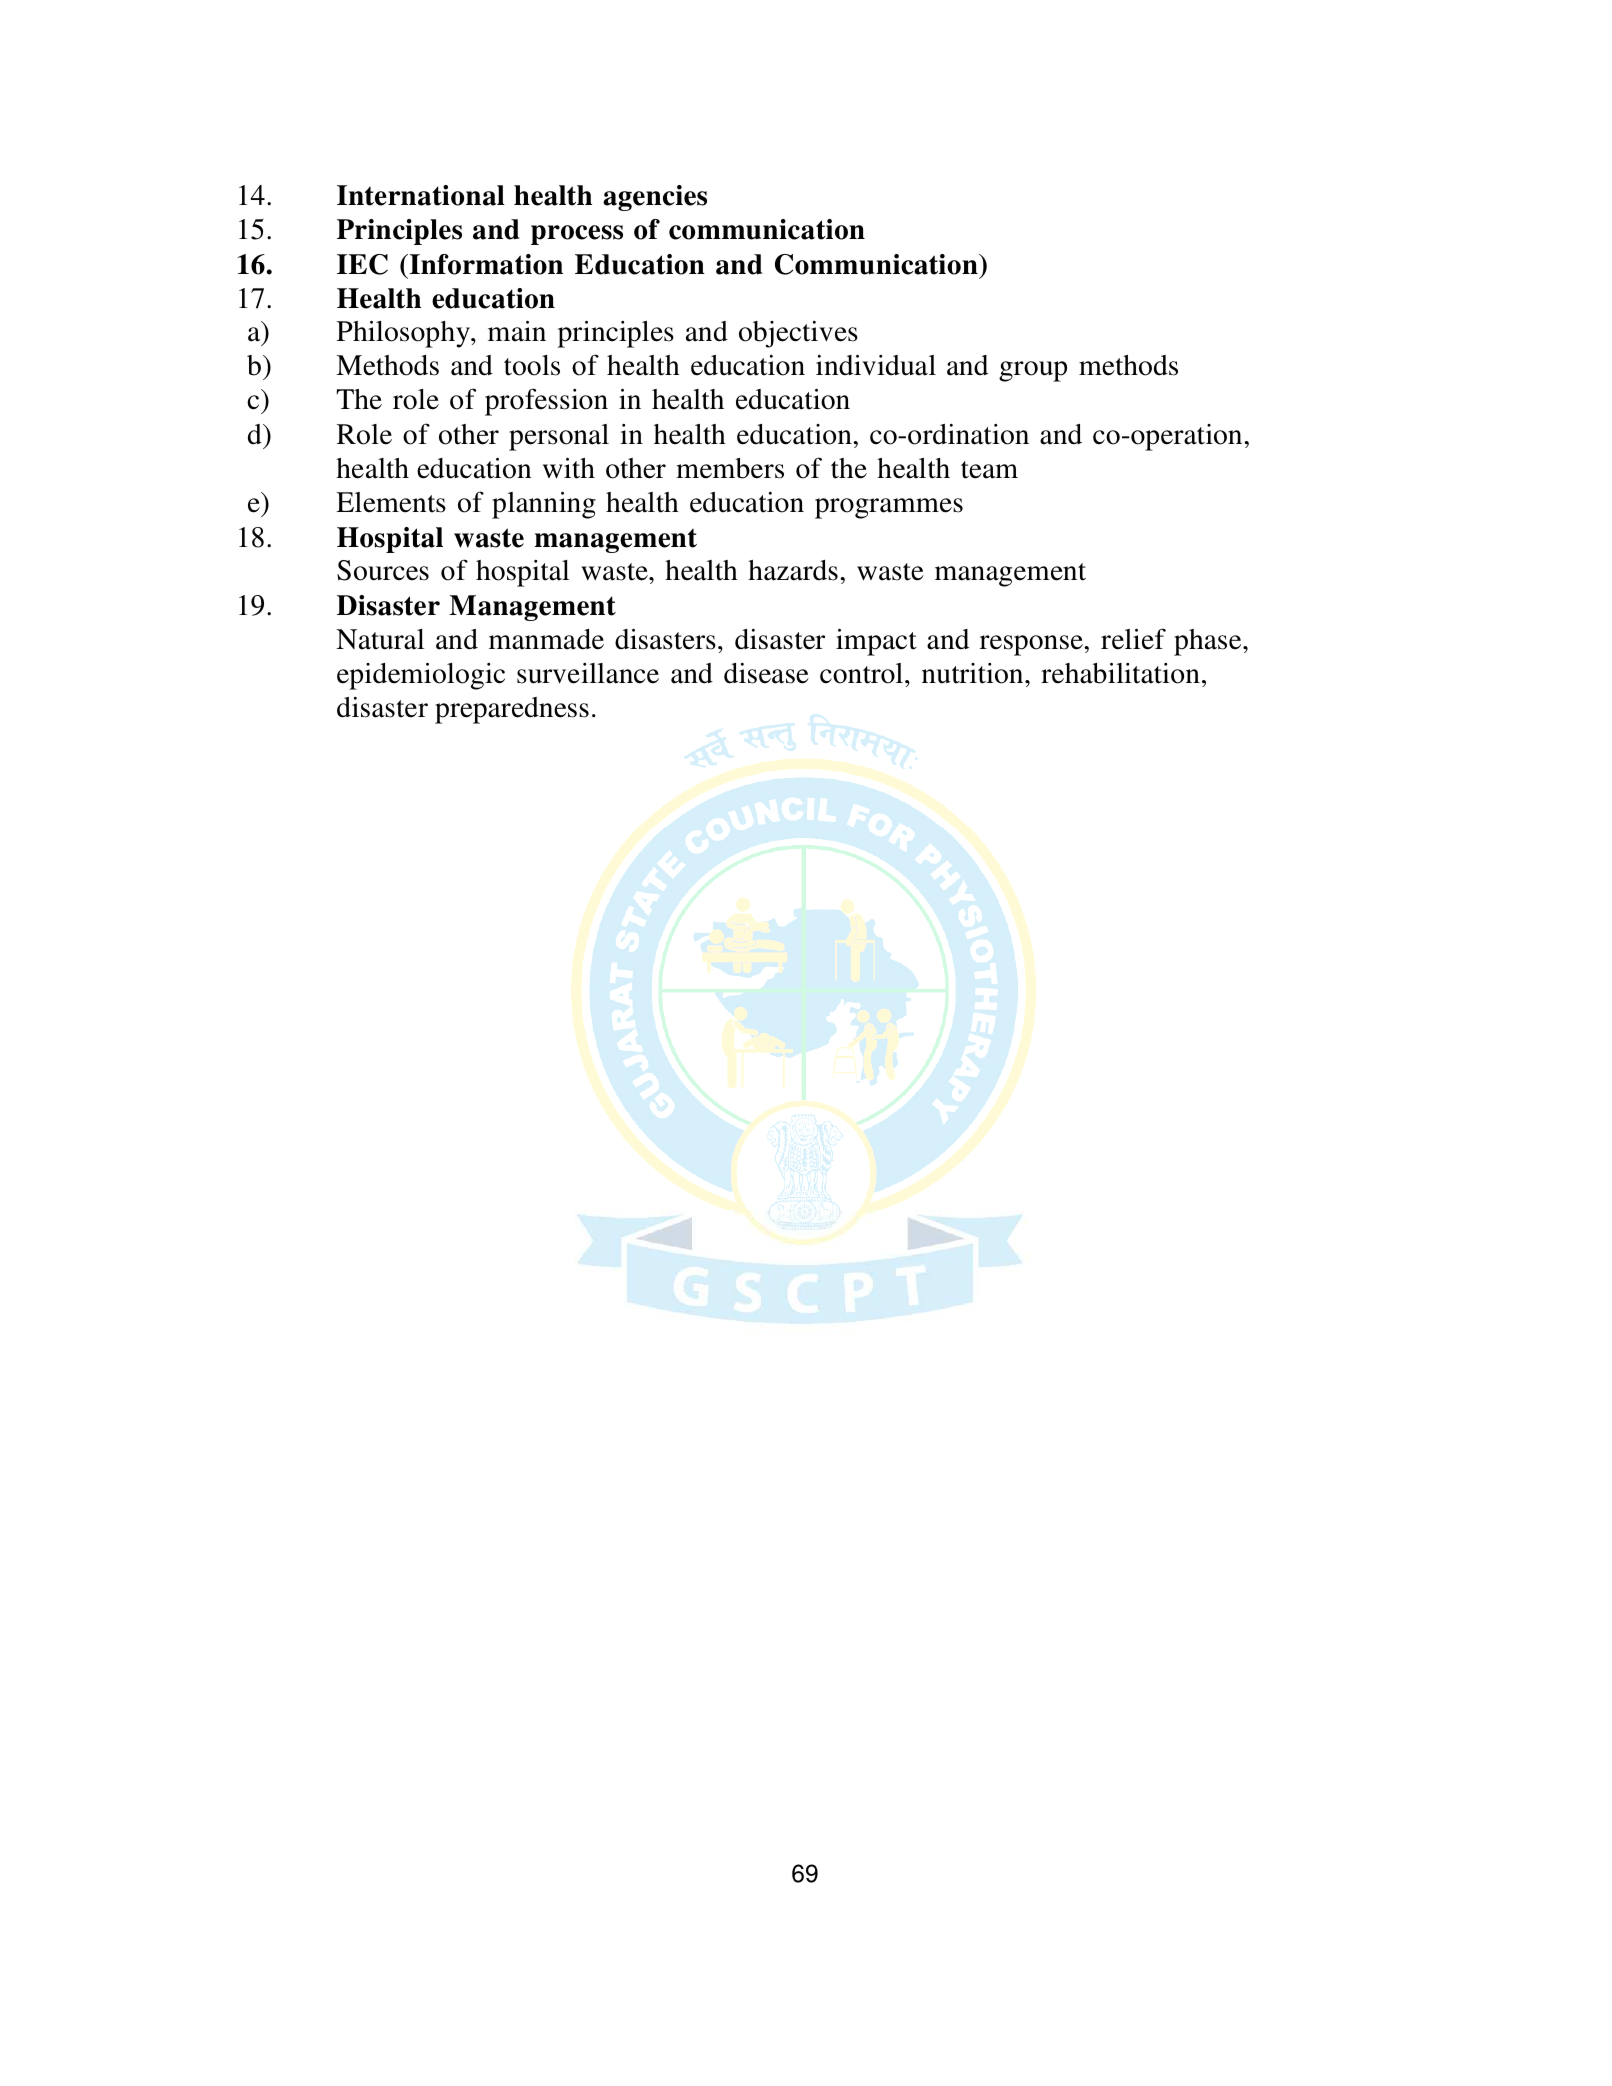  What do you see at coordinates (766, 673) in the page?
I see `disease` at bounding box center [766, 673].
